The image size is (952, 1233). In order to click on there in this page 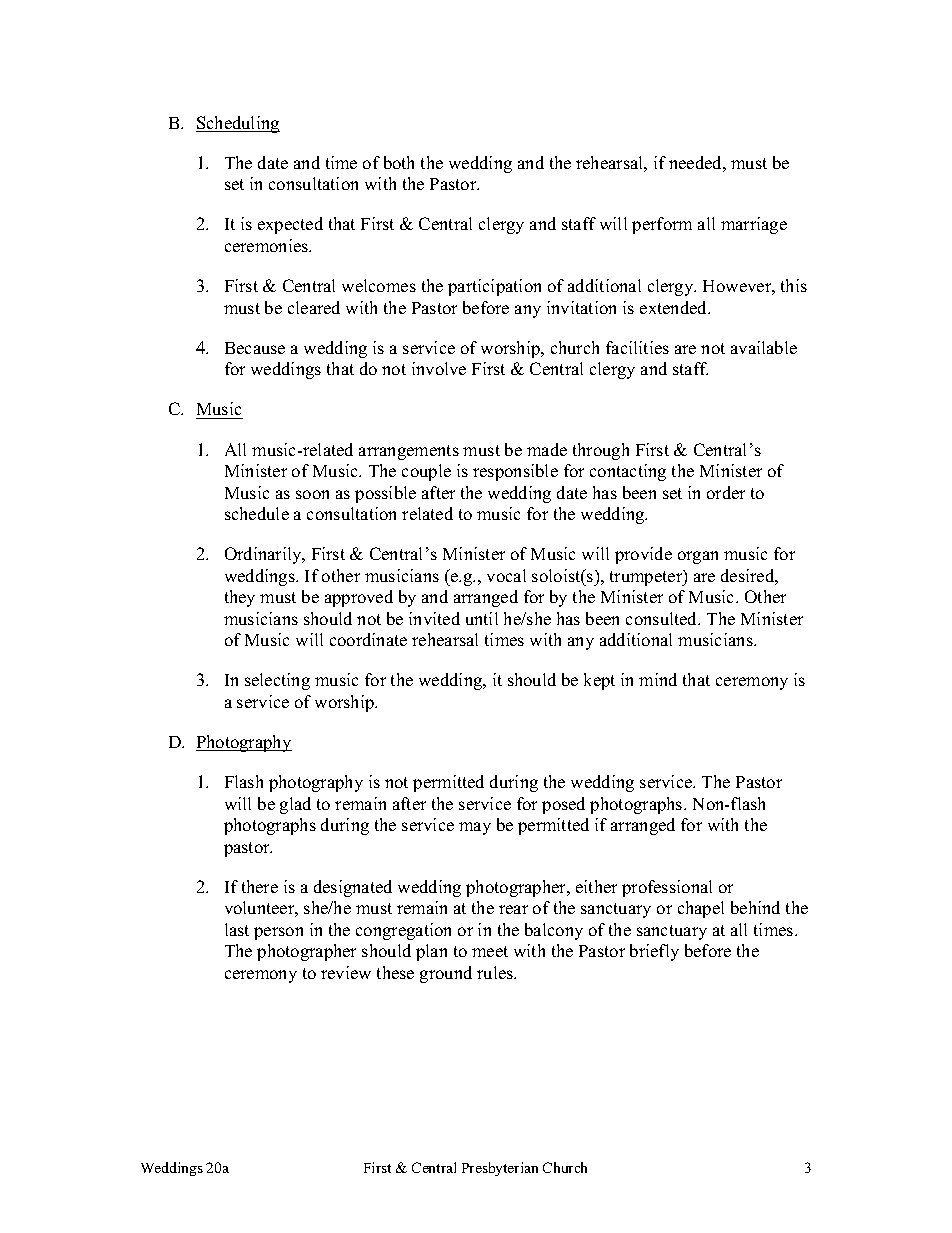, I will do `click(260, 886)`.
